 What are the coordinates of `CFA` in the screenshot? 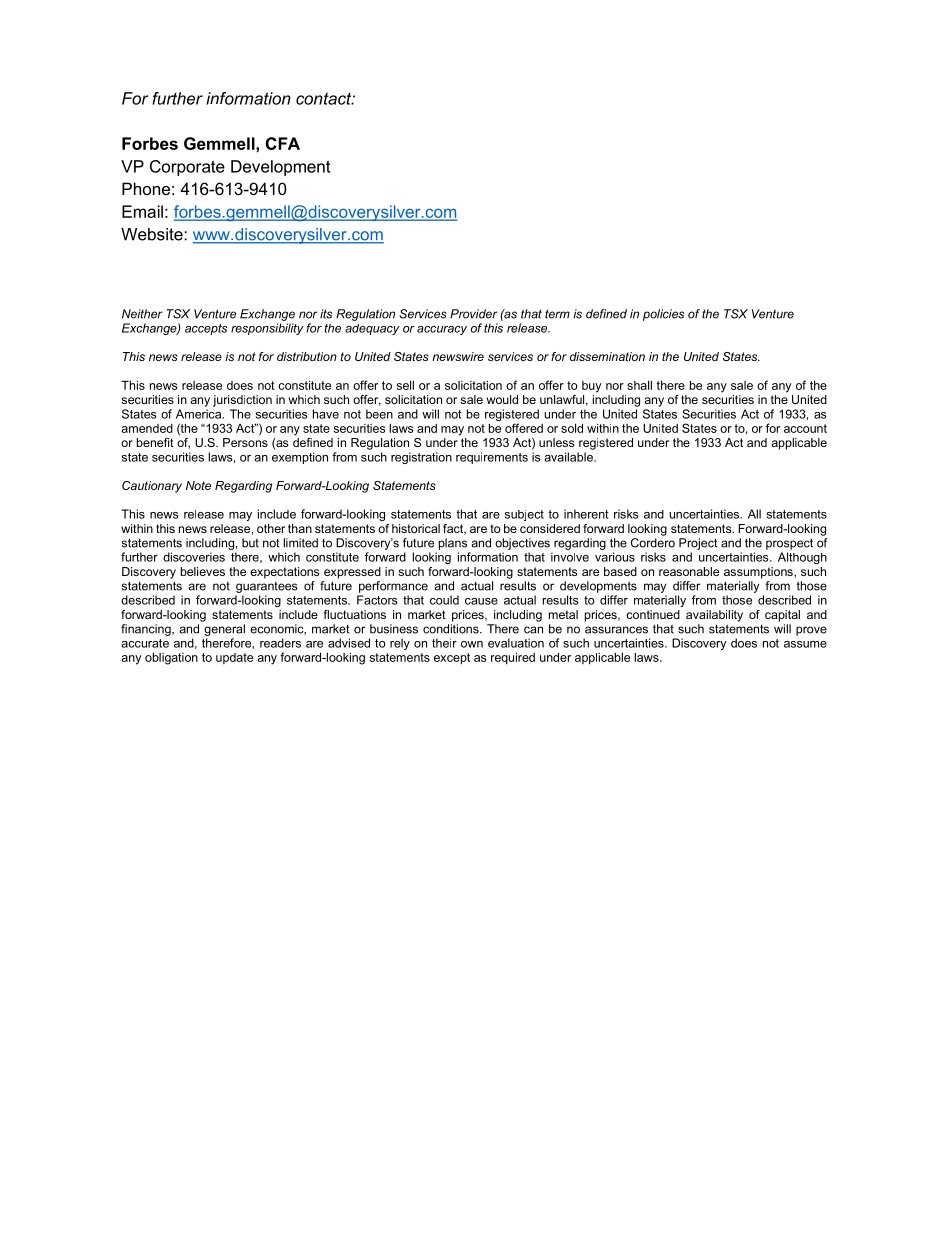 It's located at (283, 143).
